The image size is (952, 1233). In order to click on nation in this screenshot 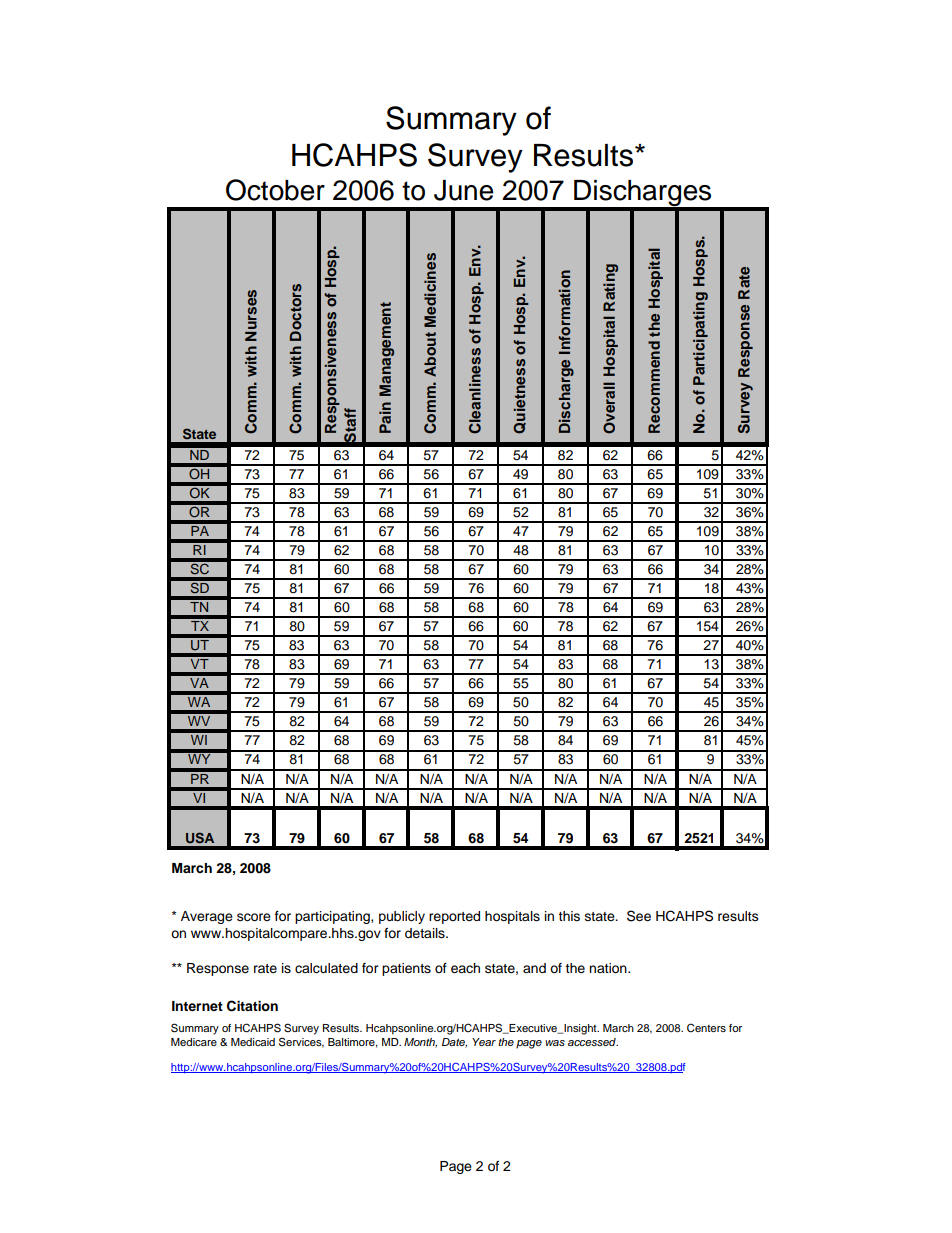, I will do `click(609, 968)`.
